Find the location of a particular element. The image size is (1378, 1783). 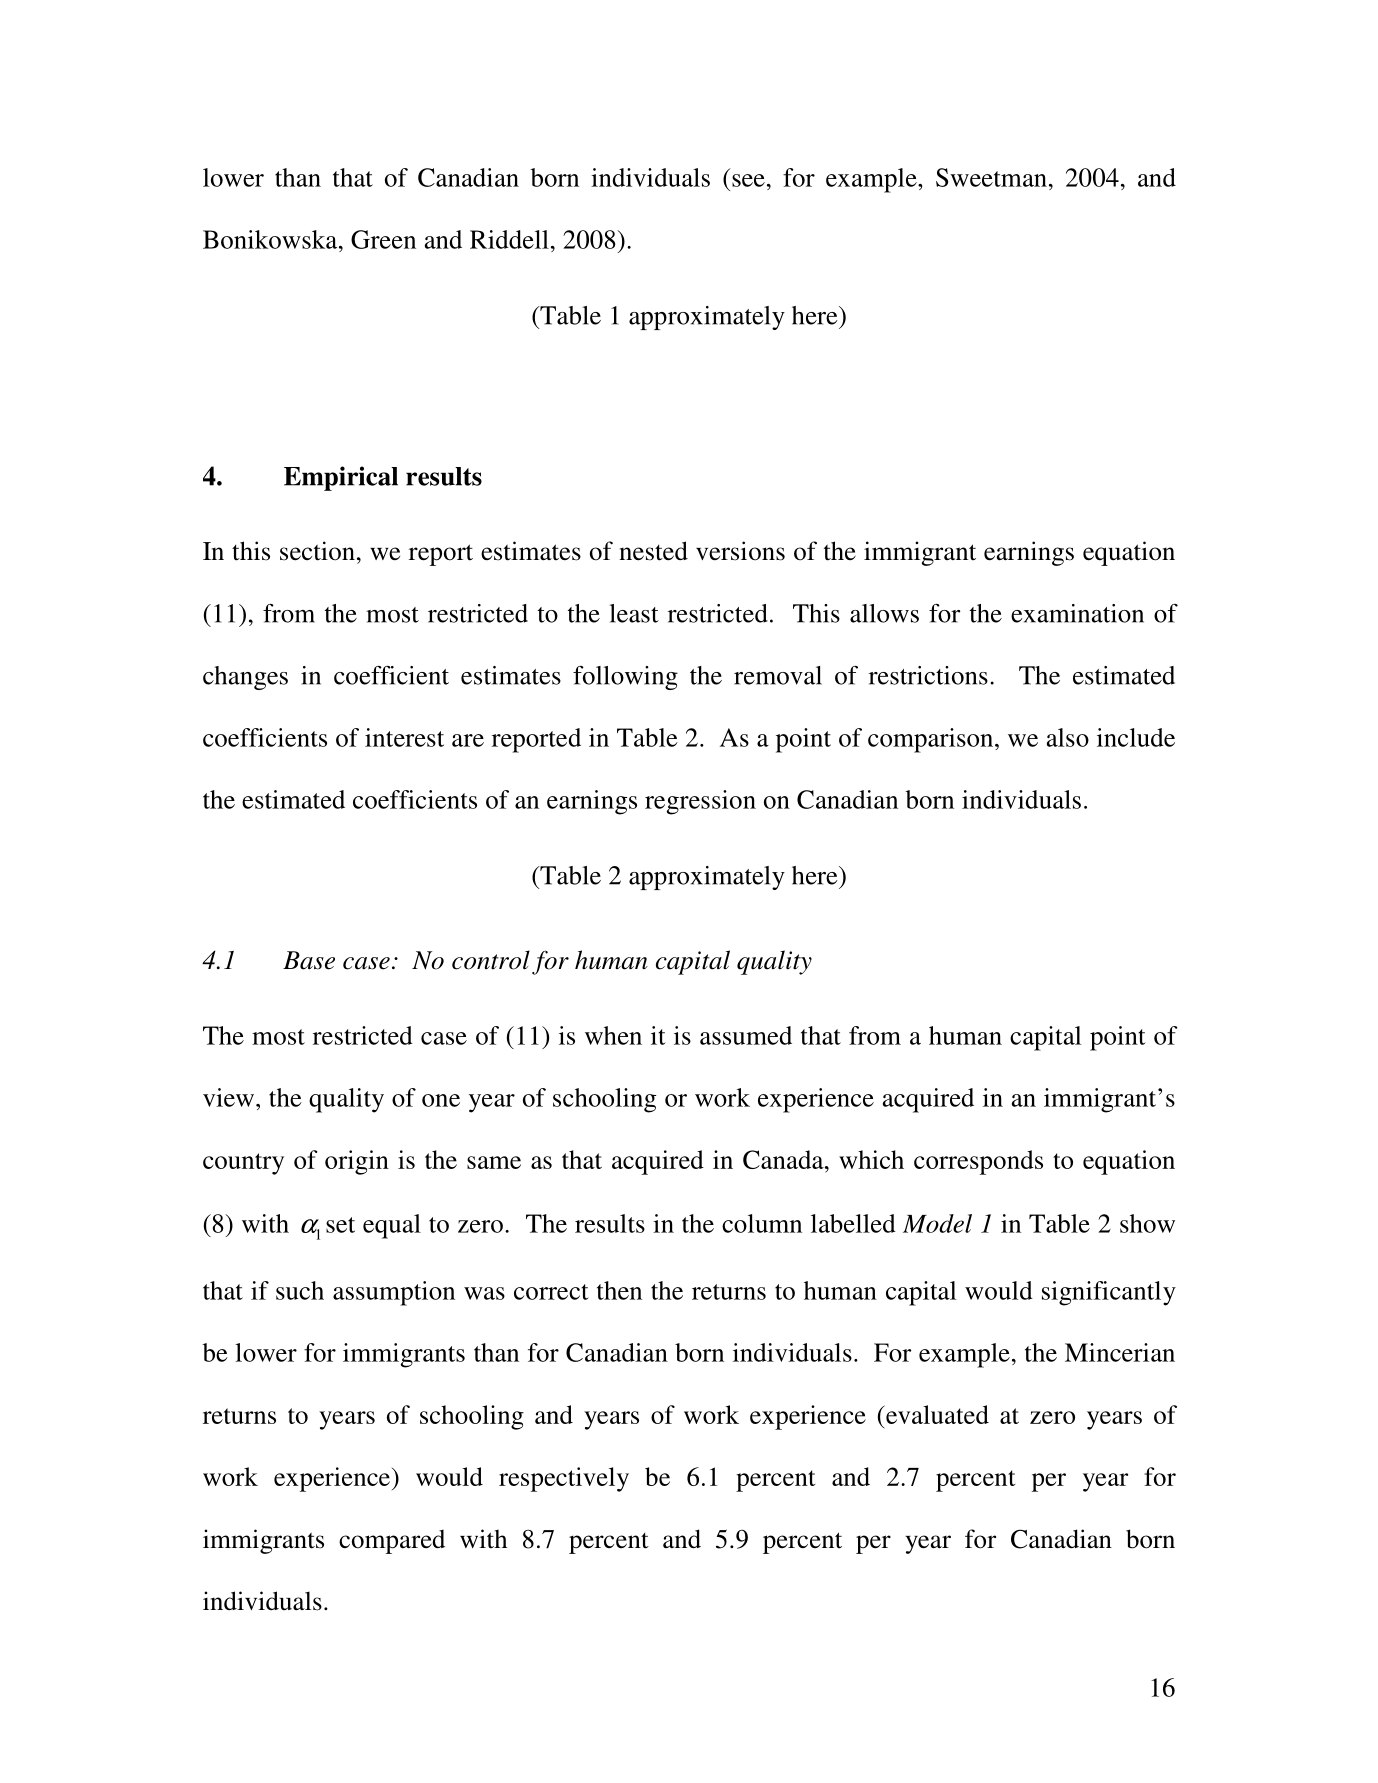

see is located at coordinates (748, 180).
